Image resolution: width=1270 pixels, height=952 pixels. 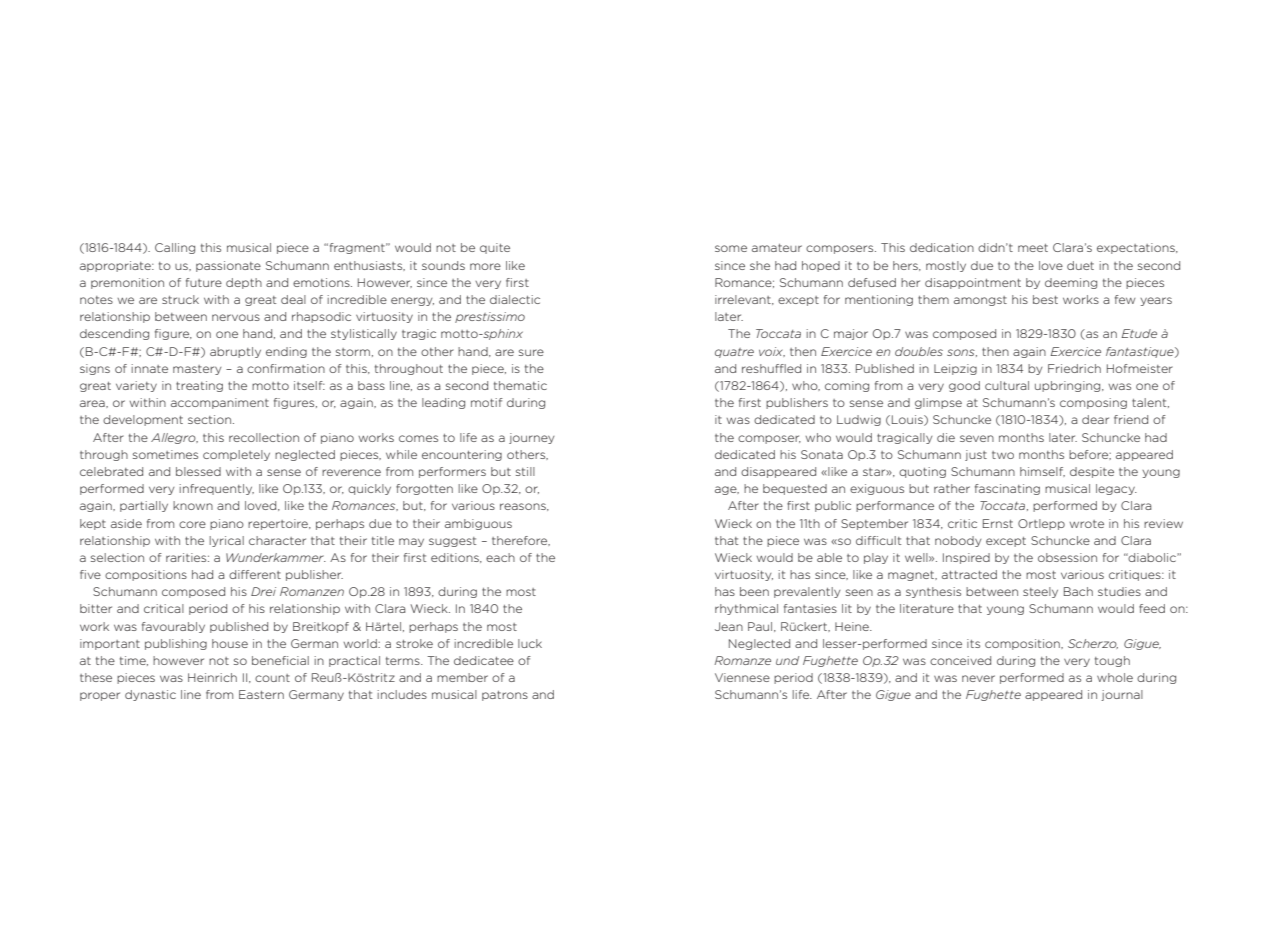 I want to click on different, so click(x=255, y=574).
